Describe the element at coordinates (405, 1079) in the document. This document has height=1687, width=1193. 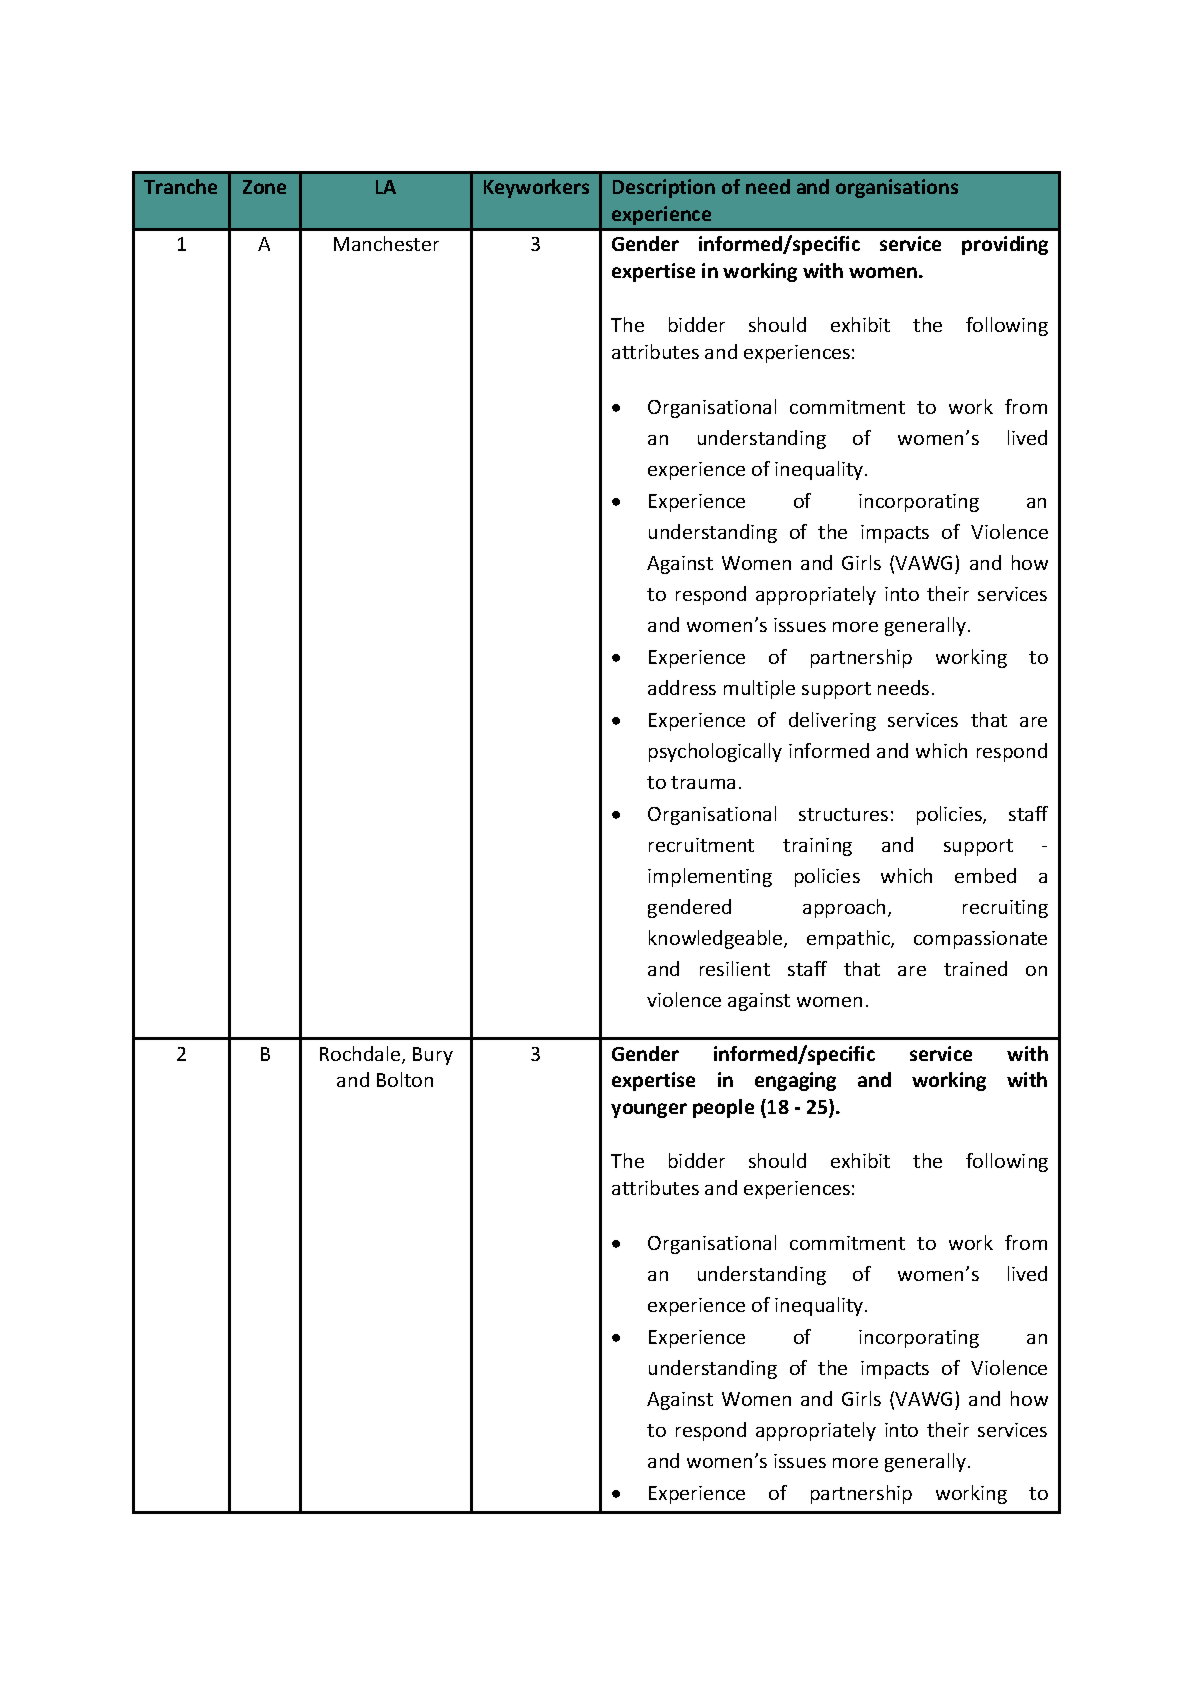
I see `Bolton` at that location.
